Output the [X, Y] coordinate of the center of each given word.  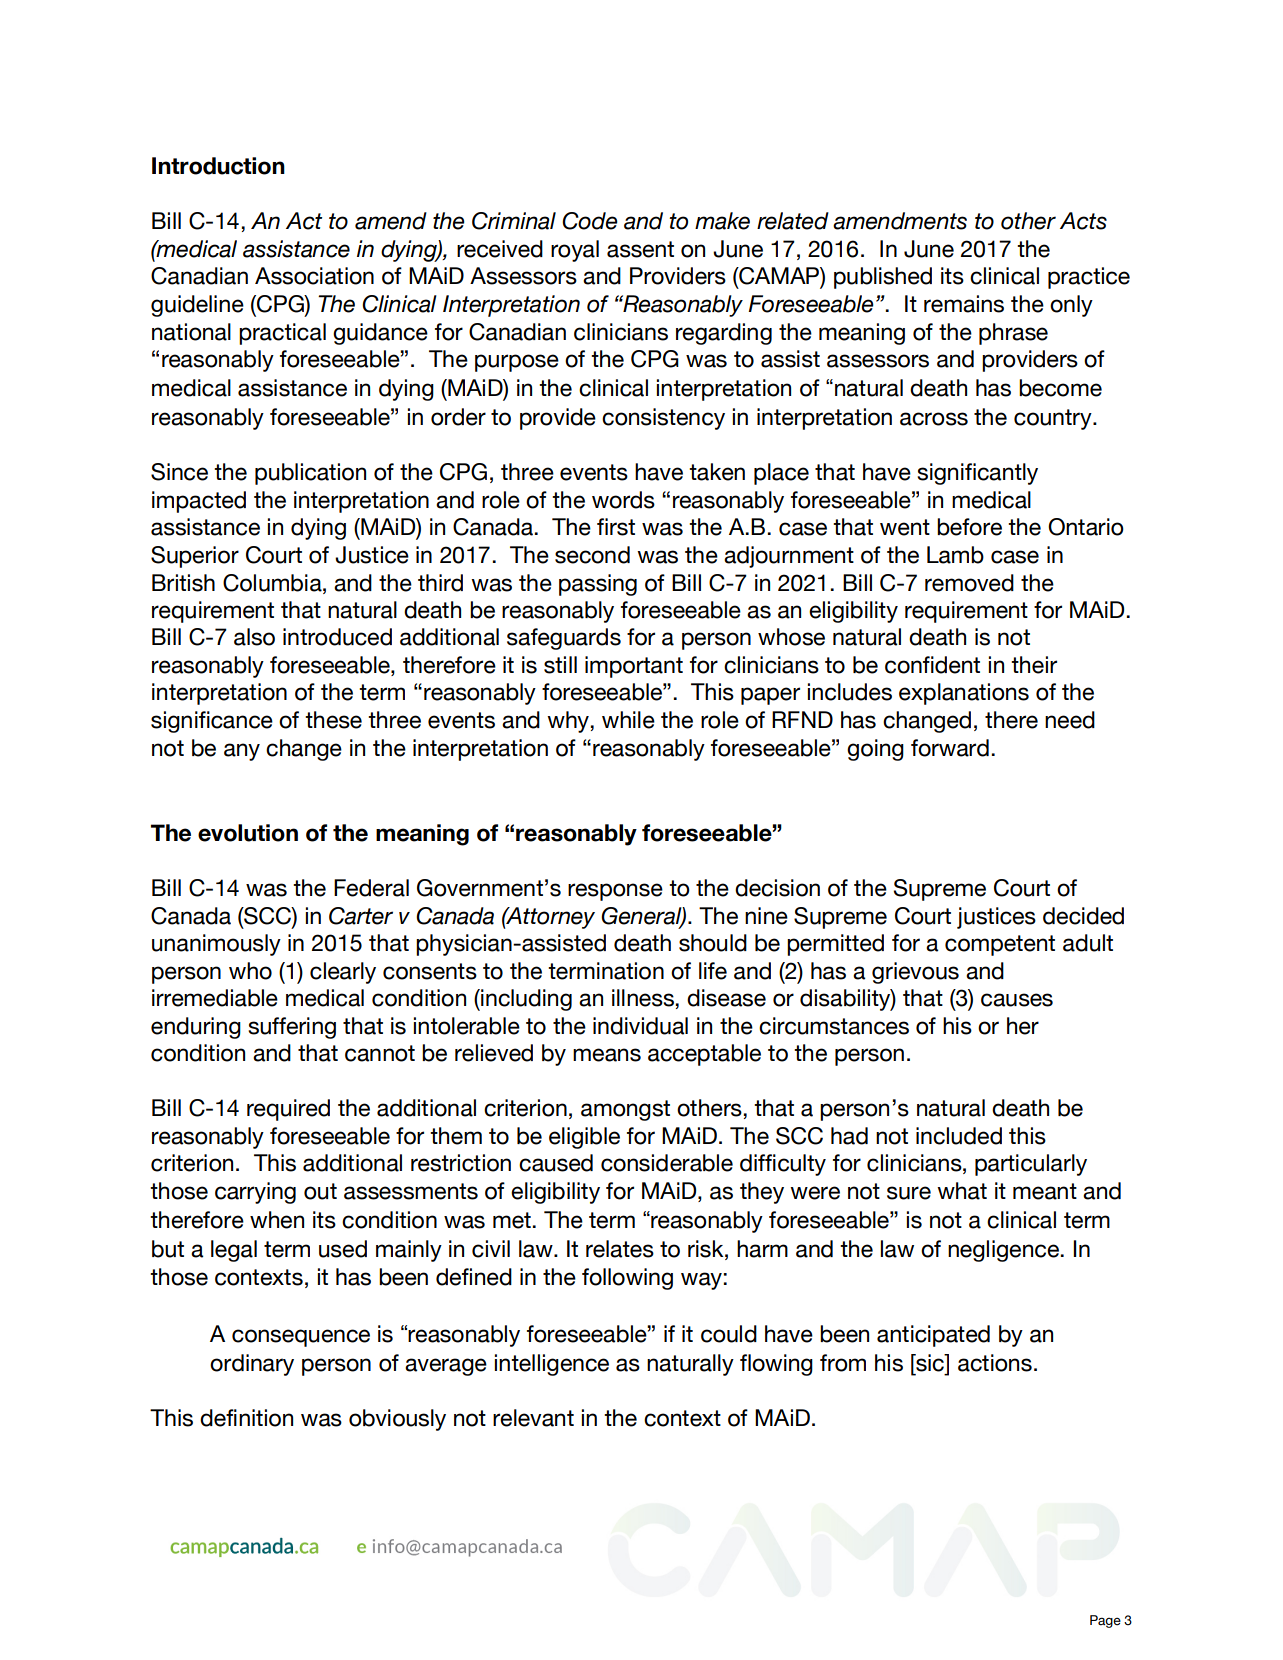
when [277, 1220]
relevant [533, 1418]
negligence [1004, 1251]
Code [590, 221]
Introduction [218, 166]
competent [1000, 945]
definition [246, 1418]
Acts [1083, 221]
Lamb [955, 555]
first [616, 527]
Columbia [273, 583]
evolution [248, 833]
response [615, 892]
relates [620, 1249]
